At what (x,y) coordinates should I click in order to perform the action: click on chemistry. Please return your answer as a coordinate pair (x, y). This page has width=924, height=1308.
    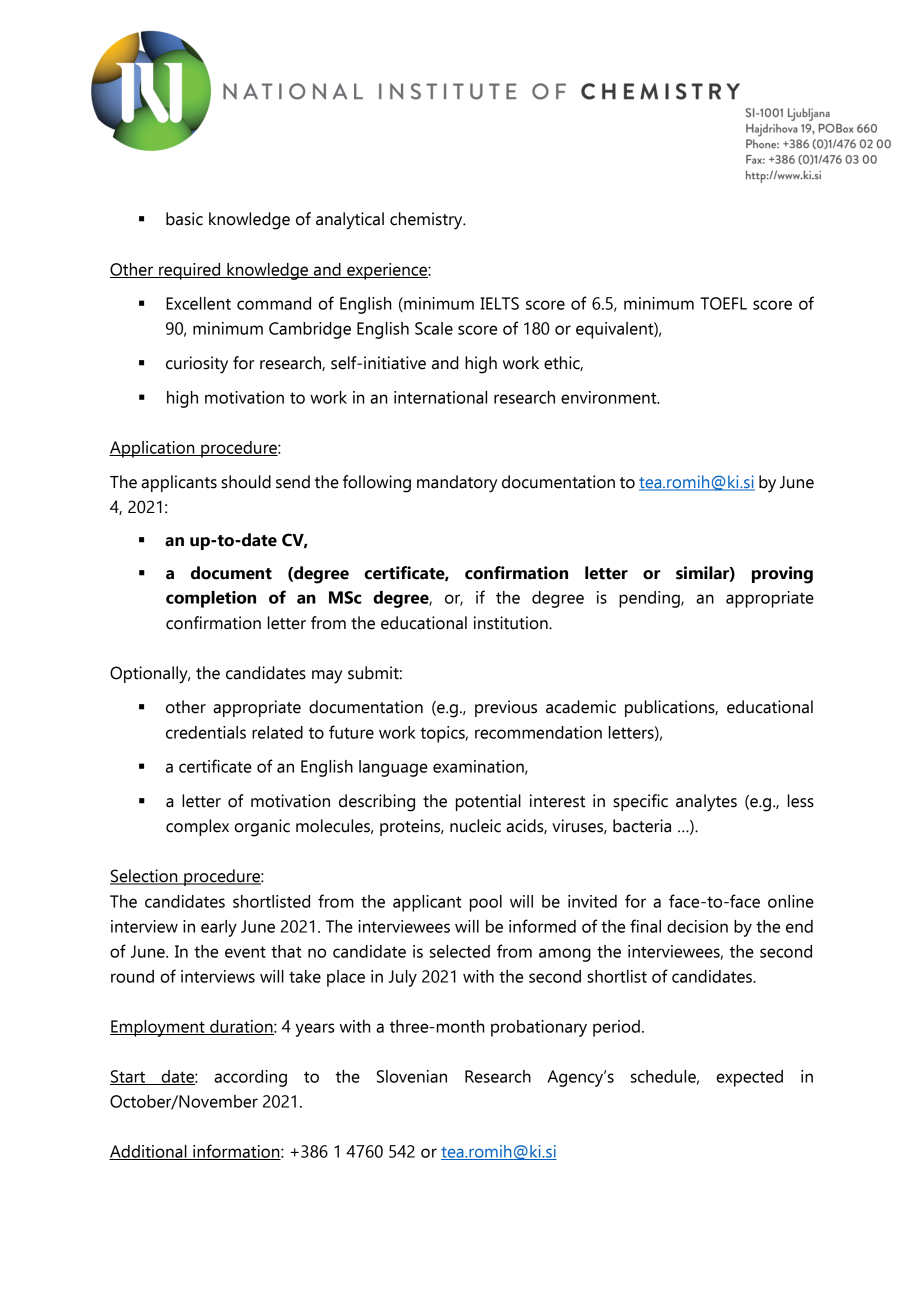
    Looking at the image, I should click on (427, 221).
